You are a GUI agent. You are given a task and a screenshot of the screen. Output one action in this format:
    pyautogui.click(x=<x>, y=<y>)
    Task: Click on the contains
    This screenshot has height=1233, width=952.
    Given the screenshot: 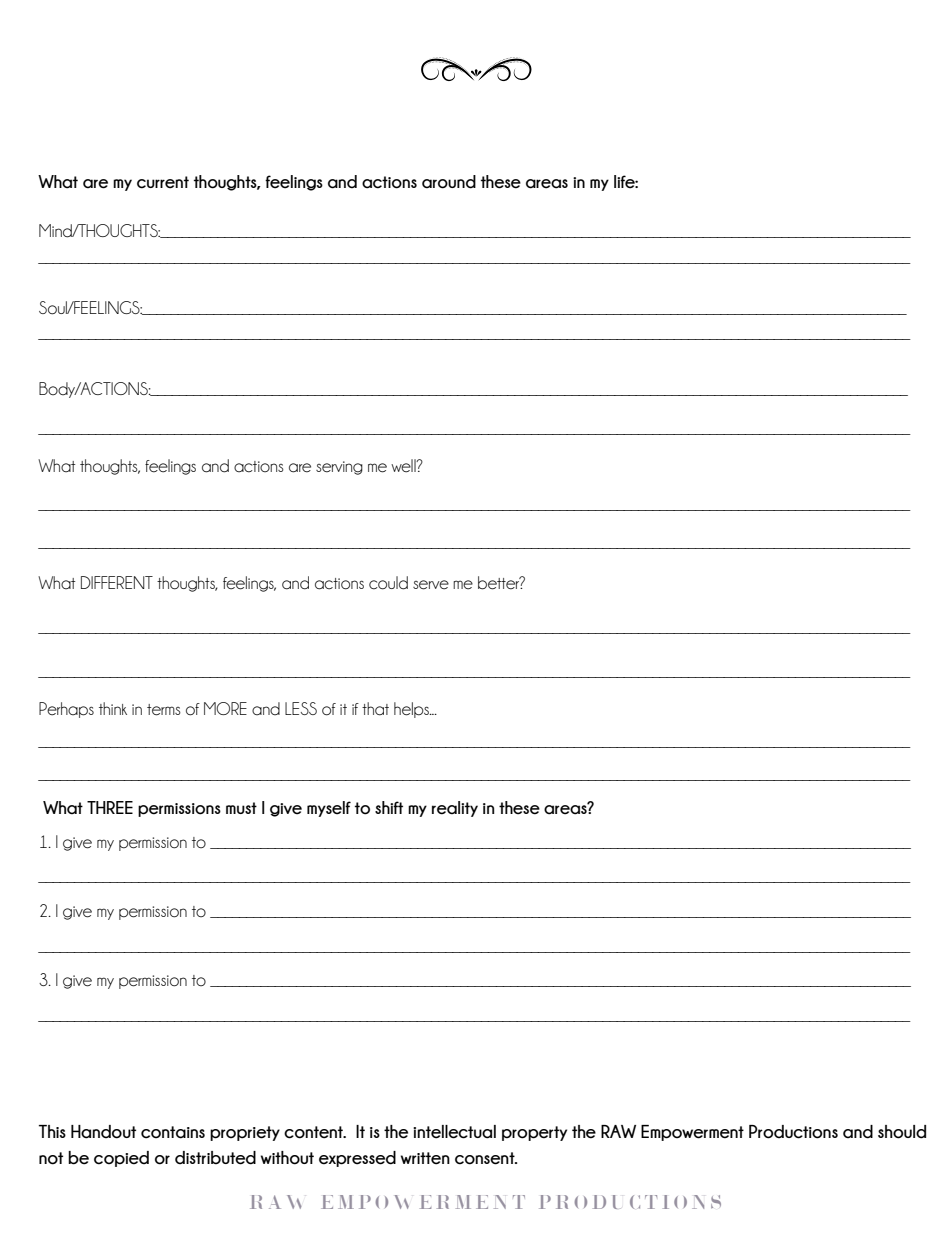 What is the action you would take?
    pyautogui.click(x=173, y=1132)
